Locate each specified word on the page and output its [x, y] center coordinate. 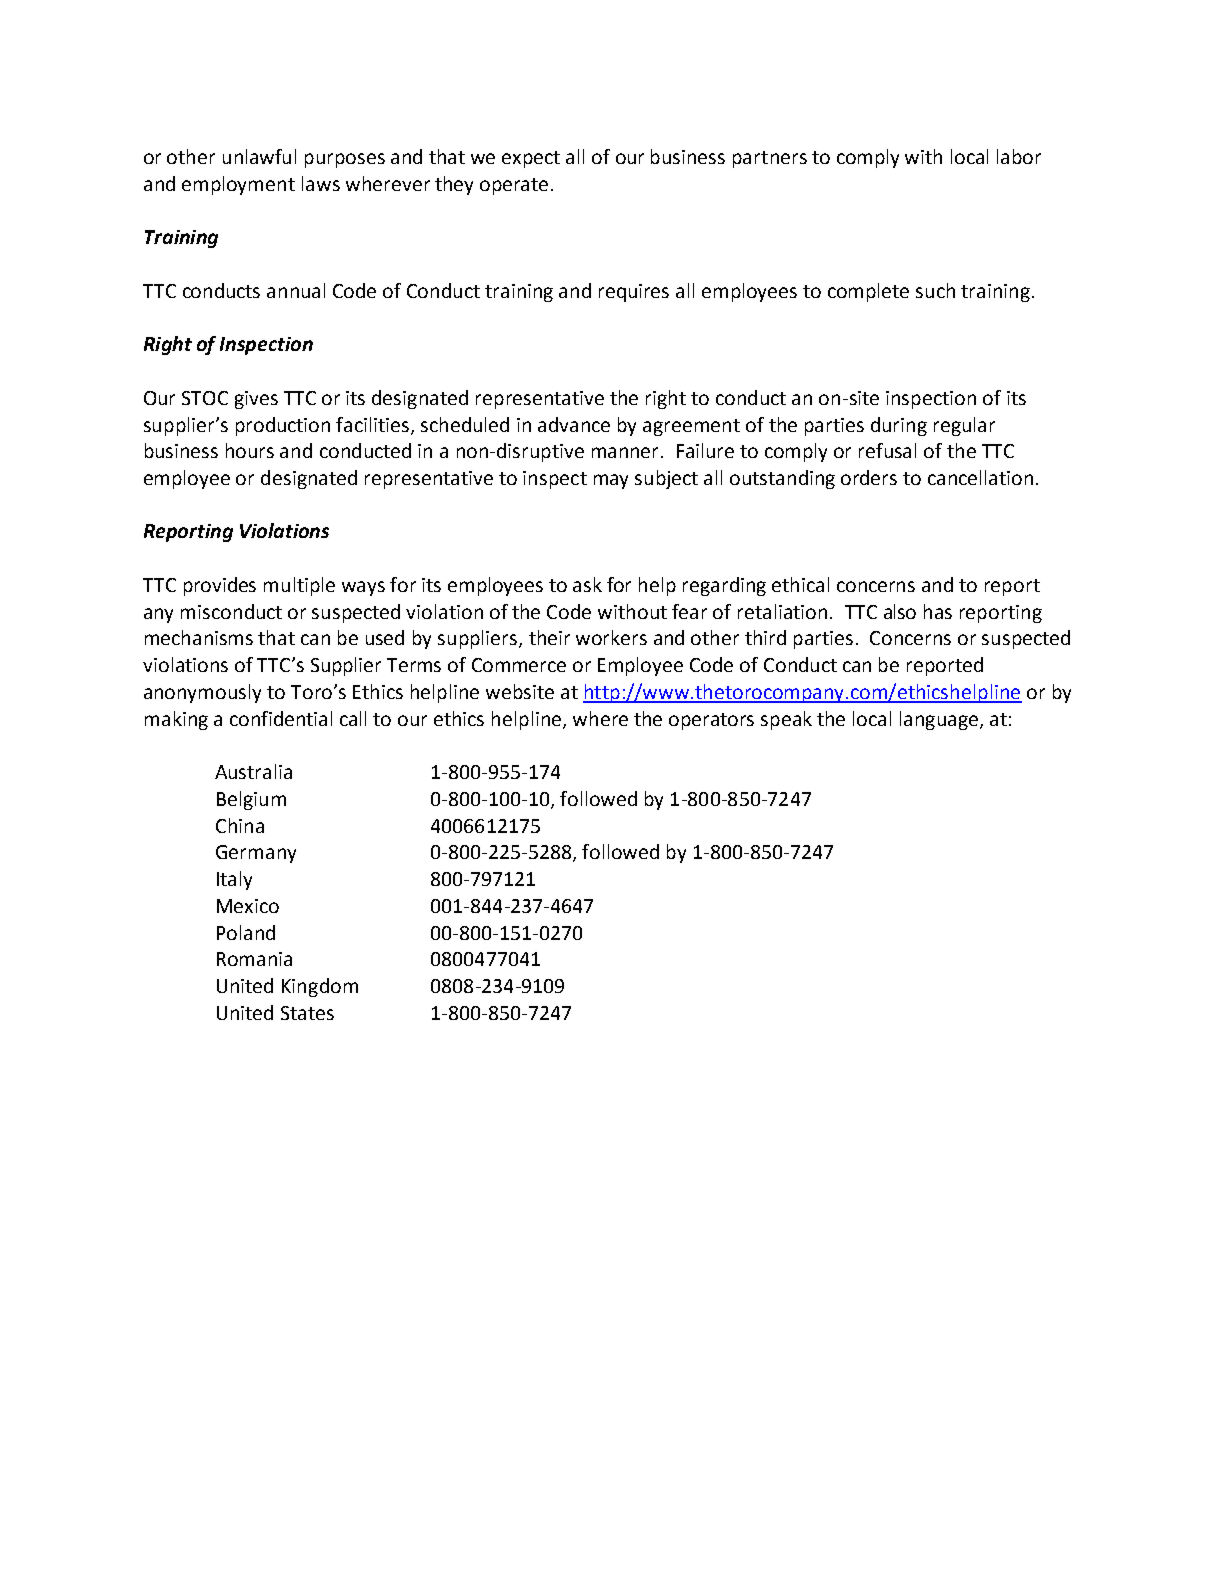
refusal [887, 450]
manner [625, 452]
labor [1019, 156]
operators [711, 721]
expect [531, 159]
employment [238, 185]
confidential [281, 718]
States [307, 1013]
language [939, 720]
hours [250, 450]
